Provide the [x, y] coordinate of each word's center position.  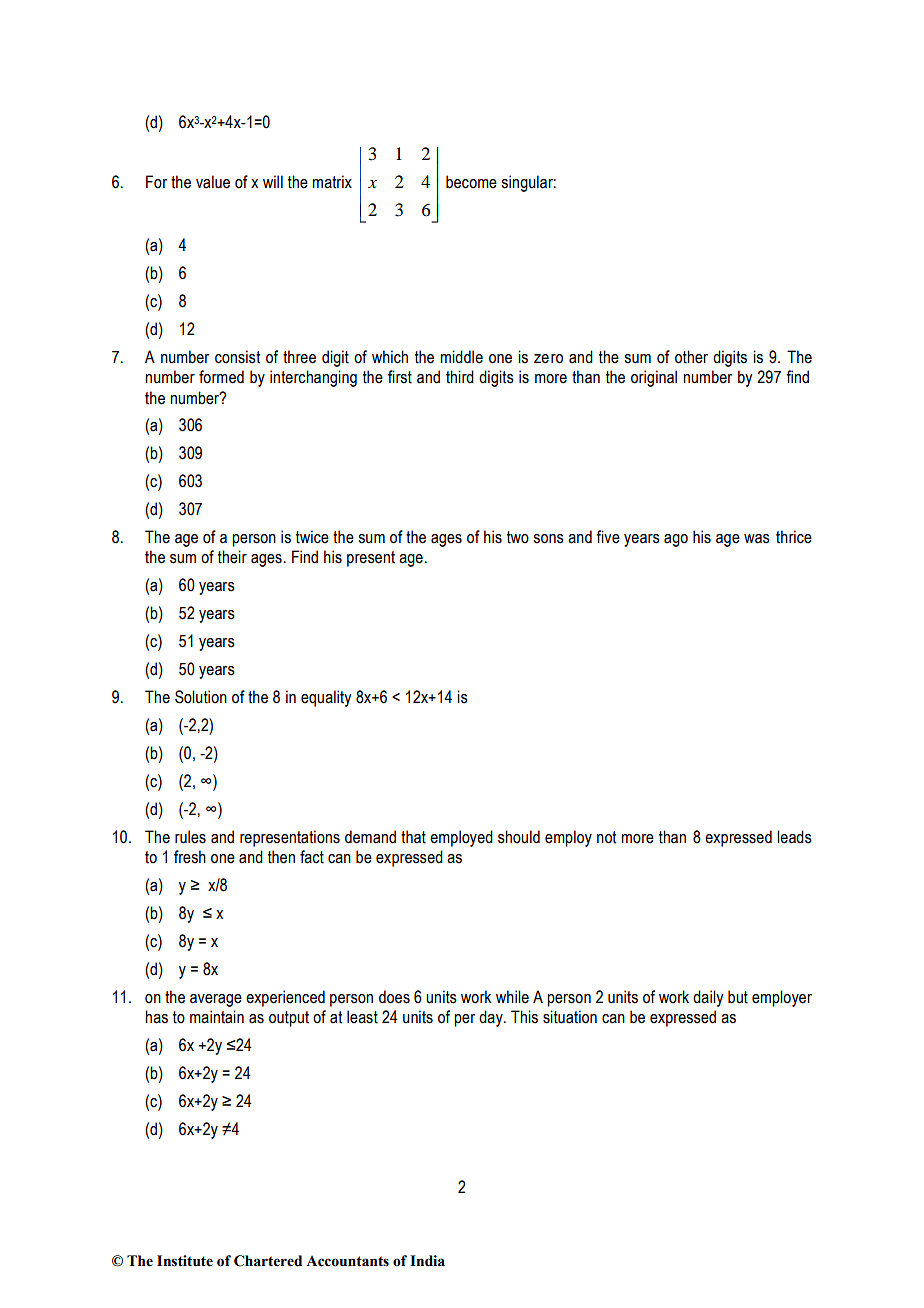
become [471, 182]
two [518, 537]
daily [708, 998]
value [213, 182]
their [232, 557]
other [691, 357]
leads [794, 837]
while [512, 997]
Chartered [268, 1261]
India [427, 1261]
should [519, 837]
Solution [201, 697]
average [216, 1000]
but [738, 997]
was [757, 539]
